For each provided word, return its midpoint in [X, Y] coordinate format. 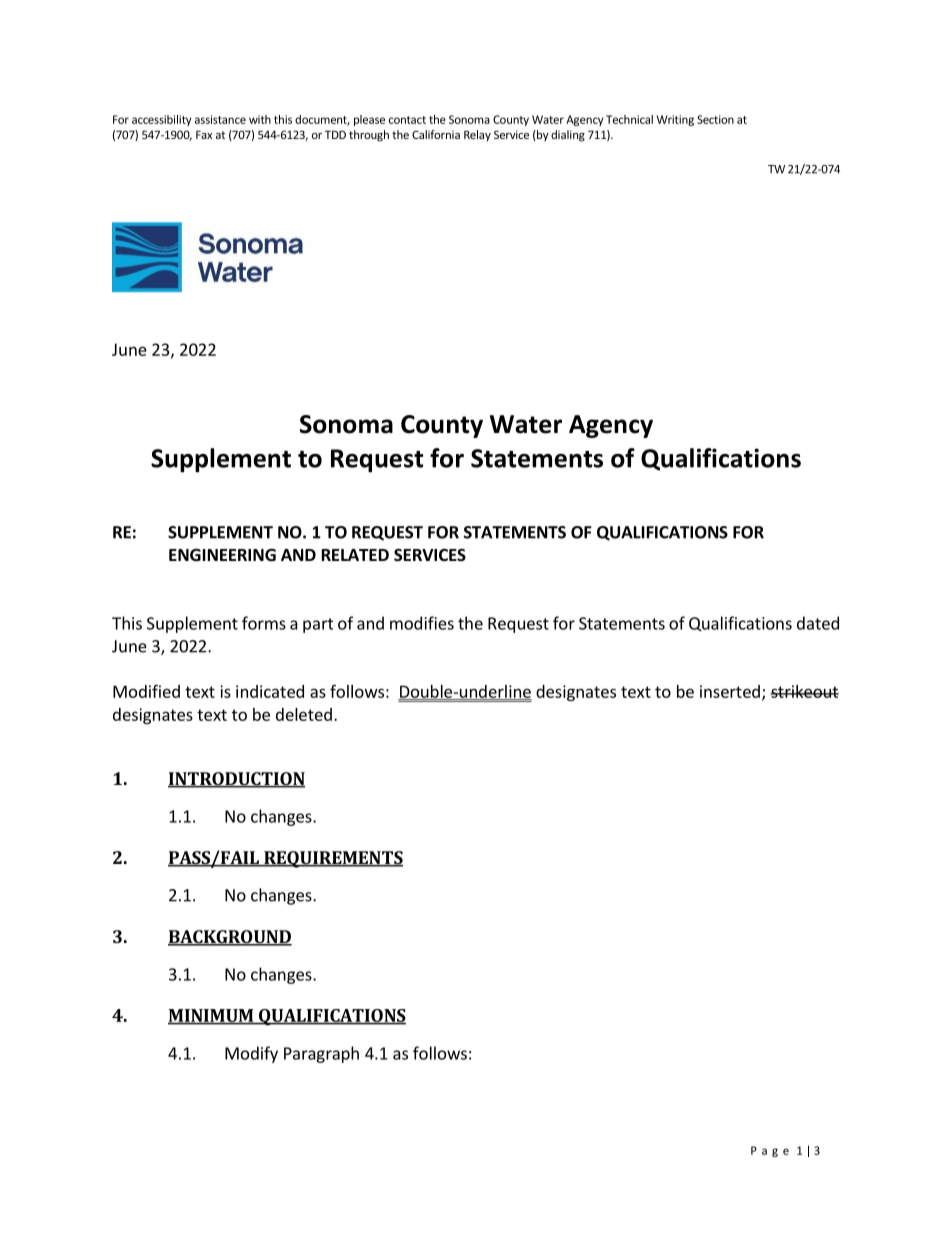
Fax [204, 134]
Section [715, 119]
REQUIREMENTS [332, 859]
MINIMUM [211, 1016]
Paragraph [321, 1054]
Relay [477, 136]
